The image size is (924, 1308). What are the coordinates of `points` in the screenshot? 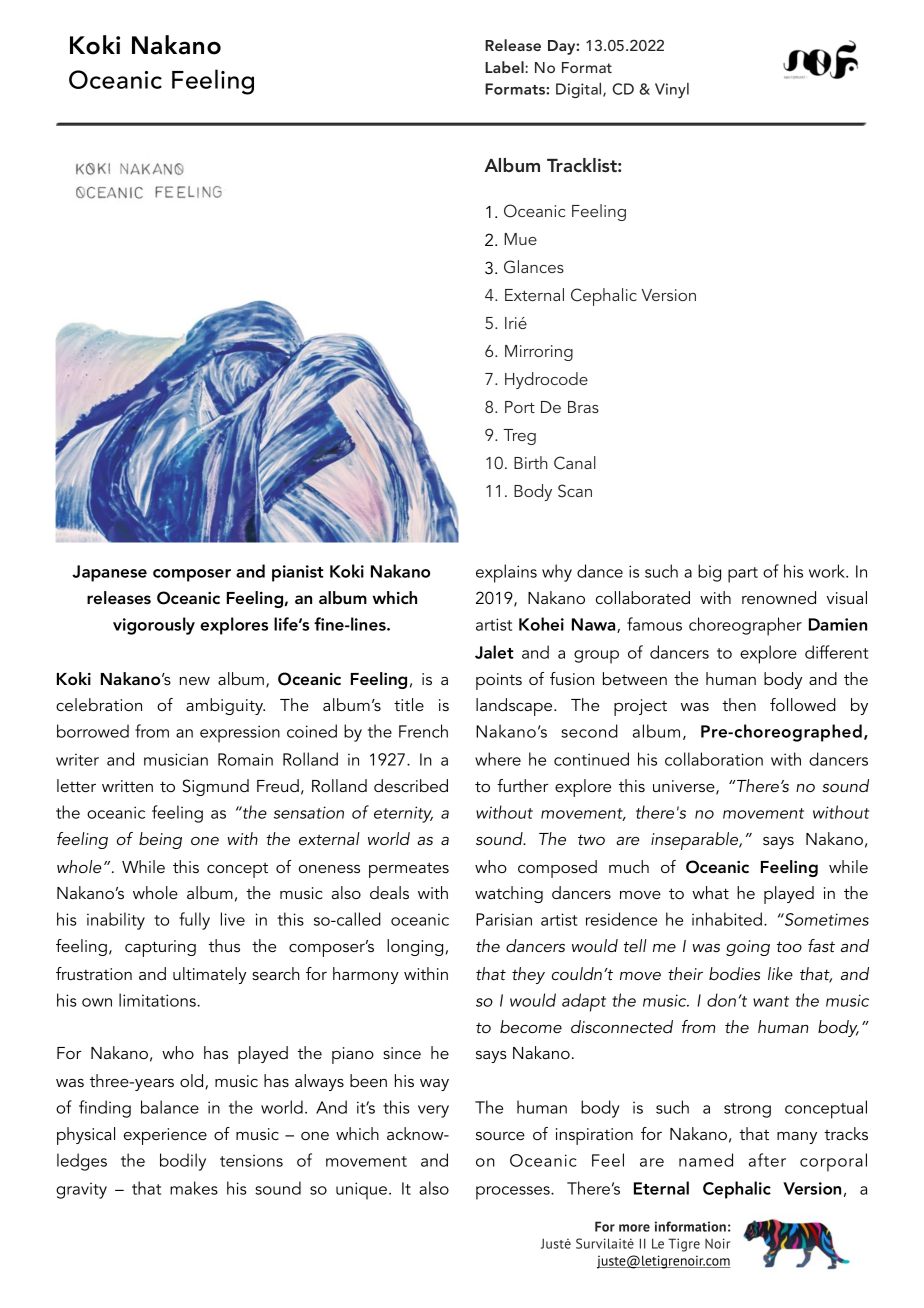 It's located at (499, 681).
